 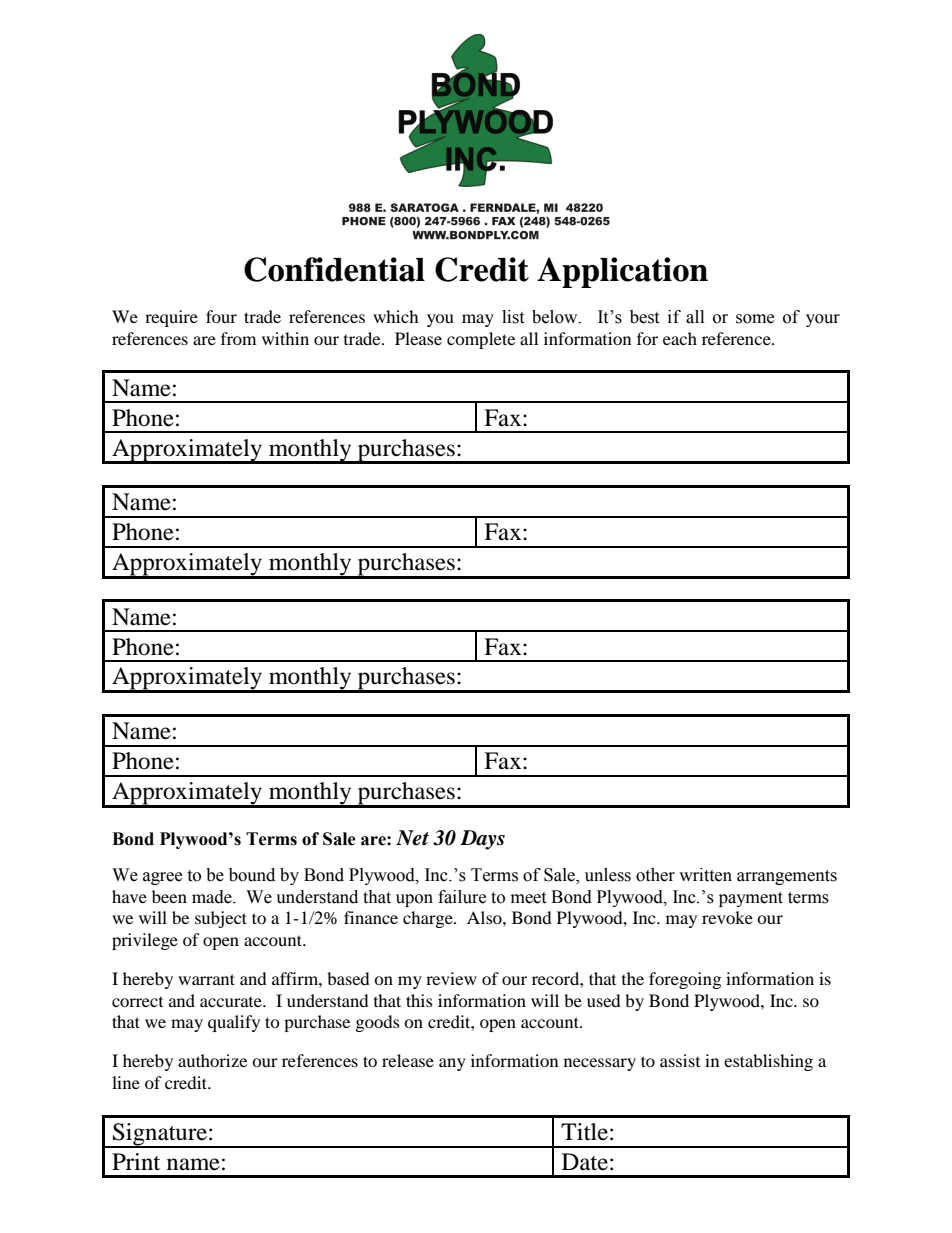 I want to click on written, so click(x=705, y=875).
